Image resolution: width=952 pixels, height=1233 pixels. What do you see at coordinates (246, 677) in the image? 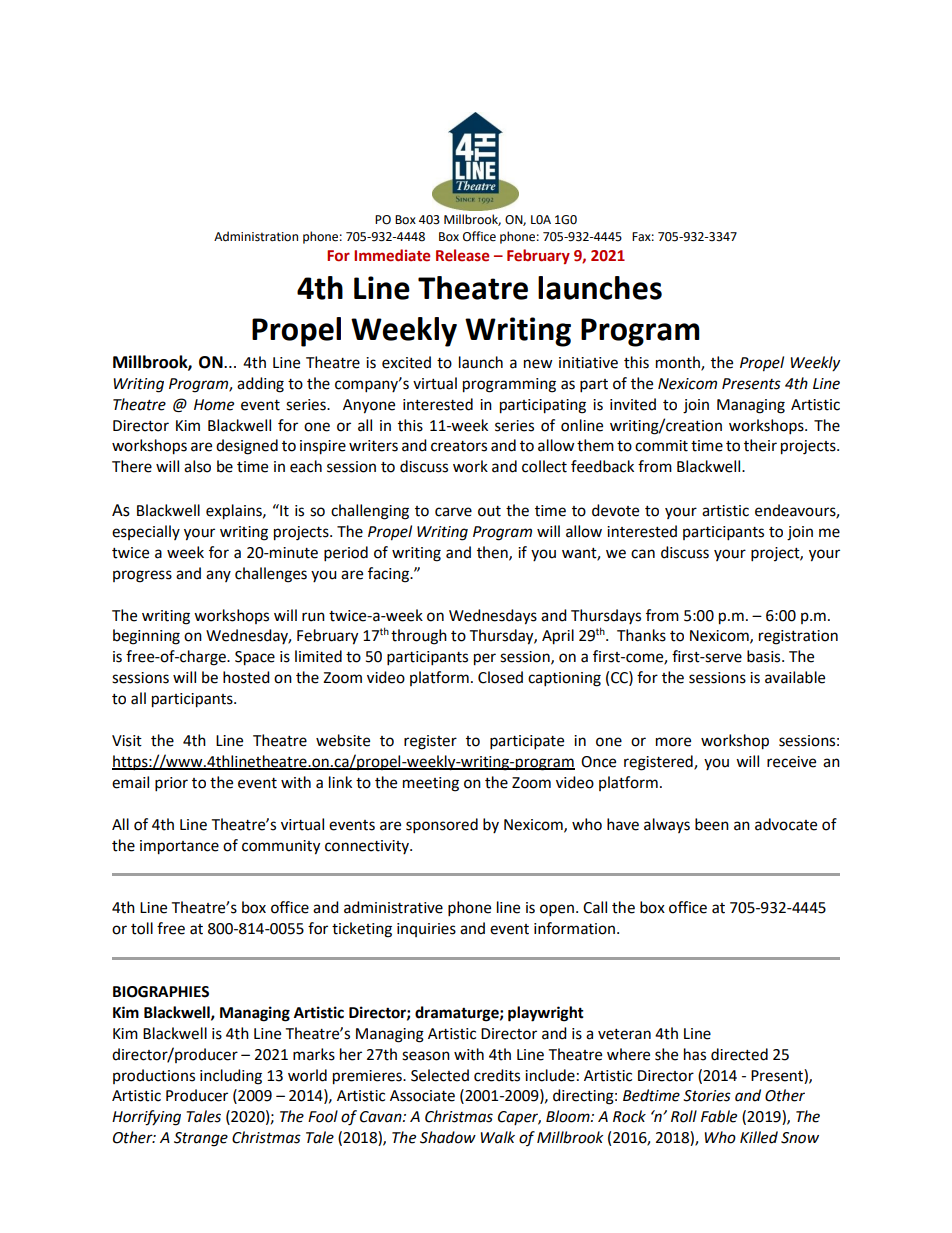
I see `hosted` at bounding box center [246, 677].
